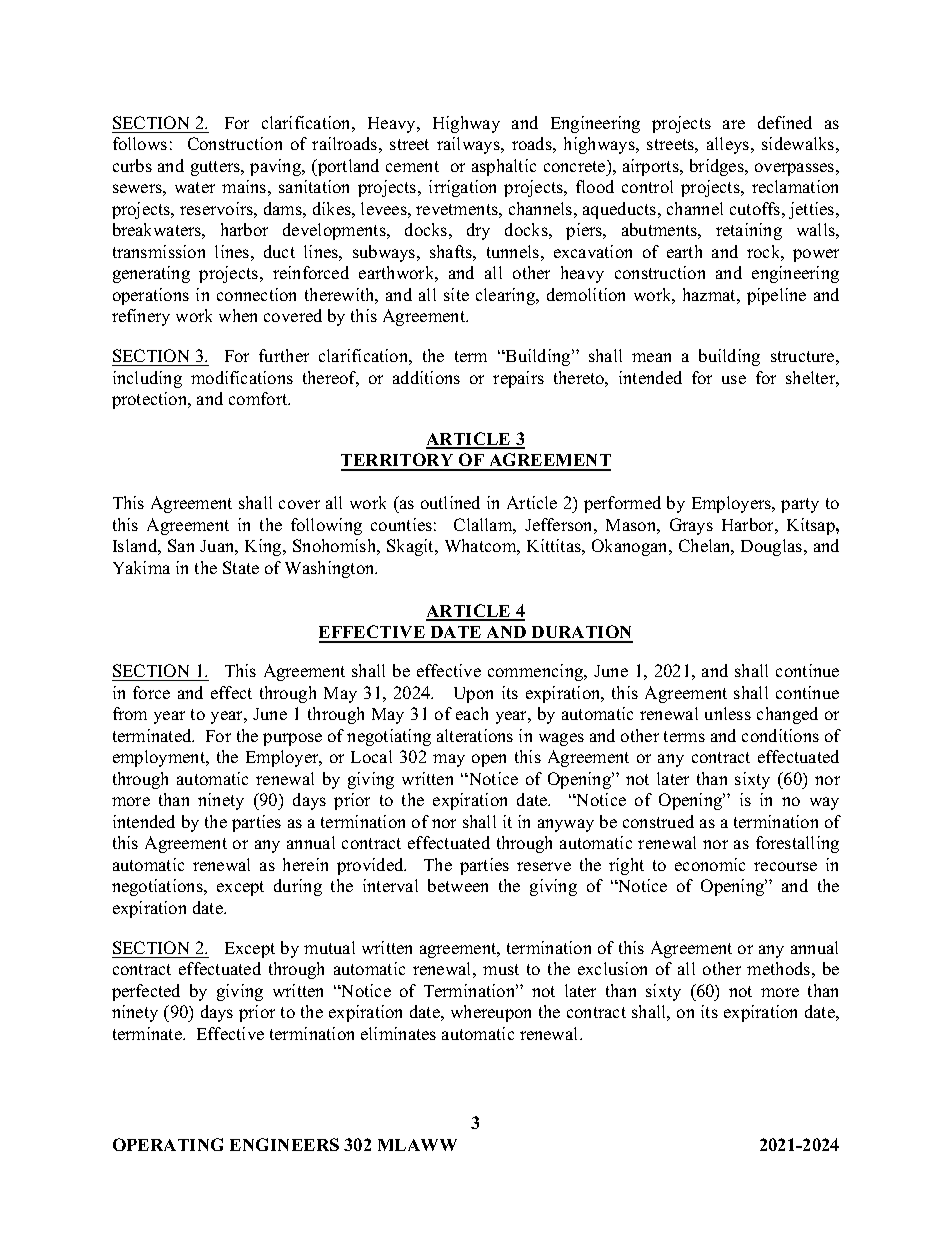  What do you see at coordinates (450, 502) in the page?
I see `outlined` at bounding box center [450, 502].
